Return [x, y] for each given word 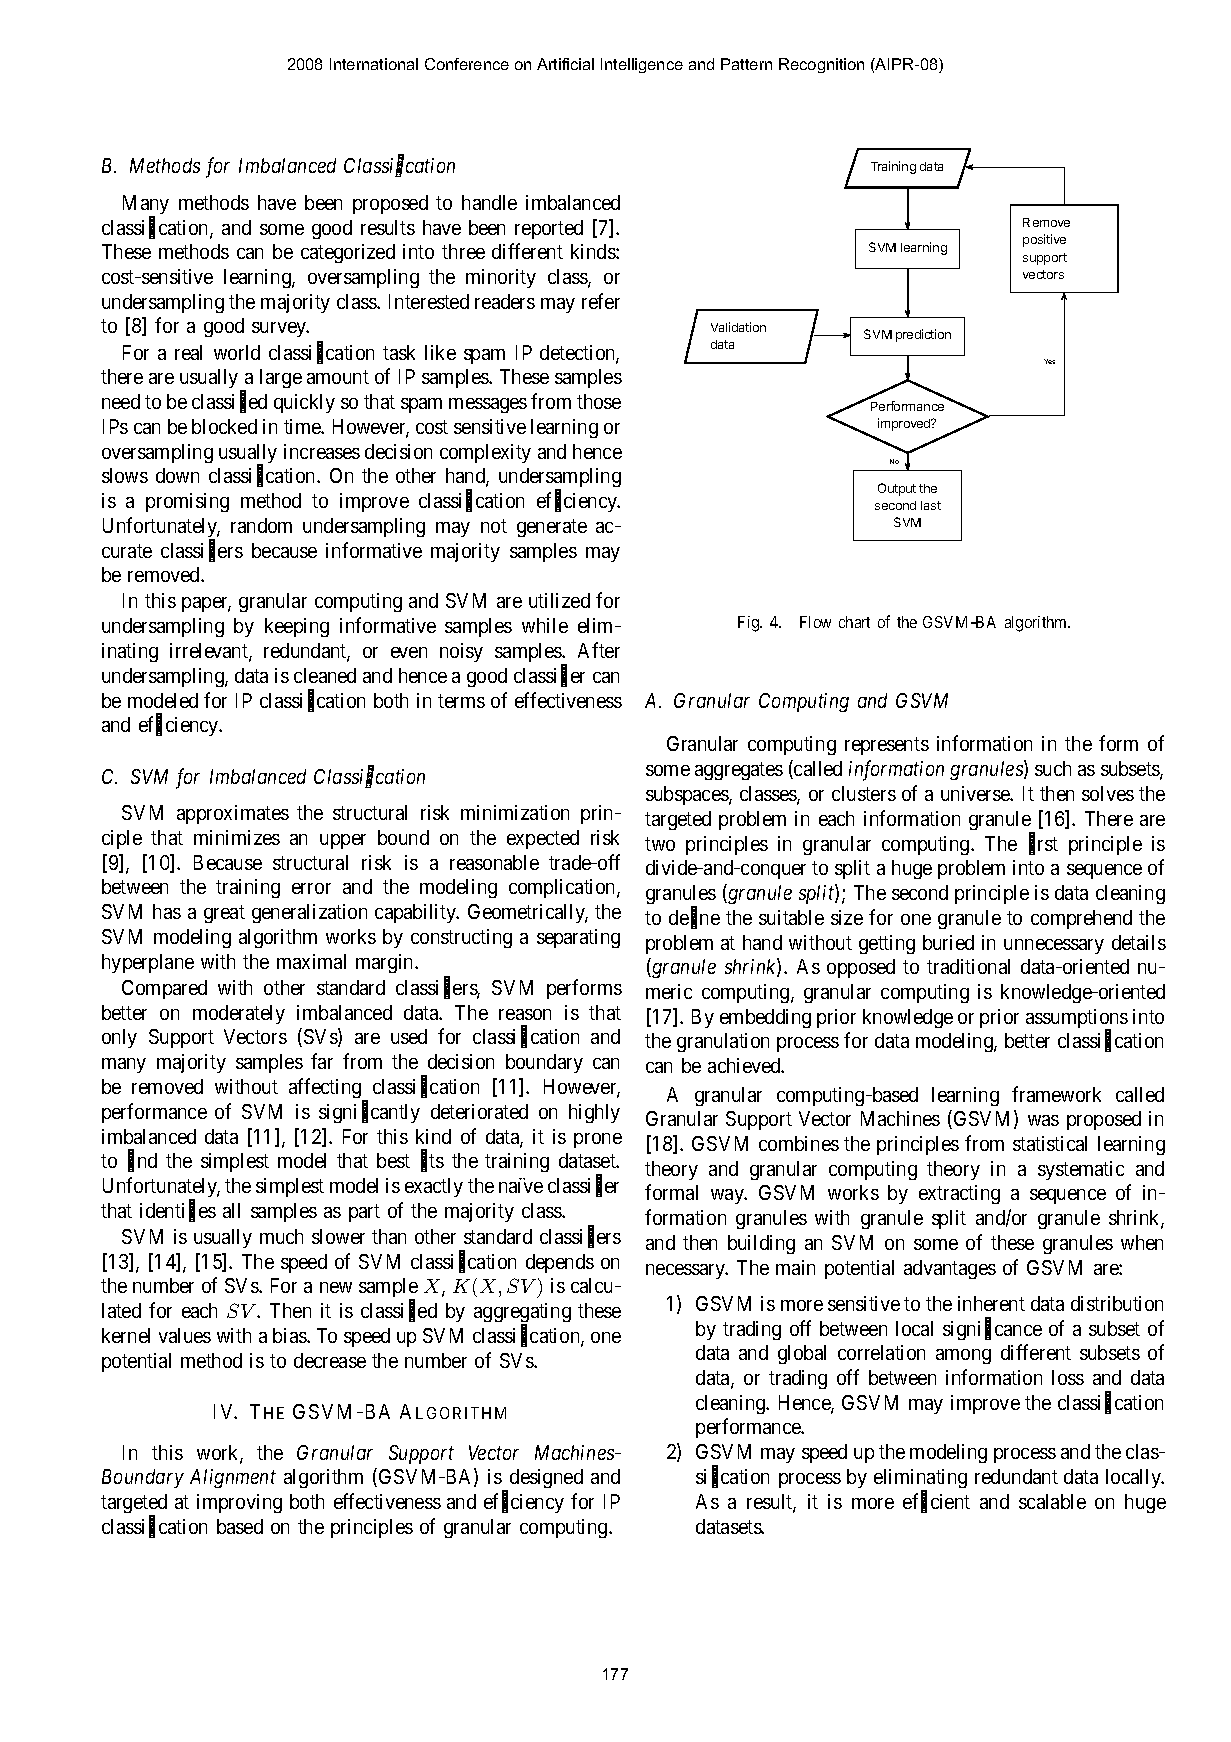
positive [1044, 240]
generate [552, 528]
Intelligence [642, 65]
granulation [723, 1042]
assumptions [1077, 1020]
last [931, 505]
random [261, 525]
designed [546, 1478]
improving [239, 1503]
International [374, 64]
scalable [1052, 1501]
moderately [239, 1014]
